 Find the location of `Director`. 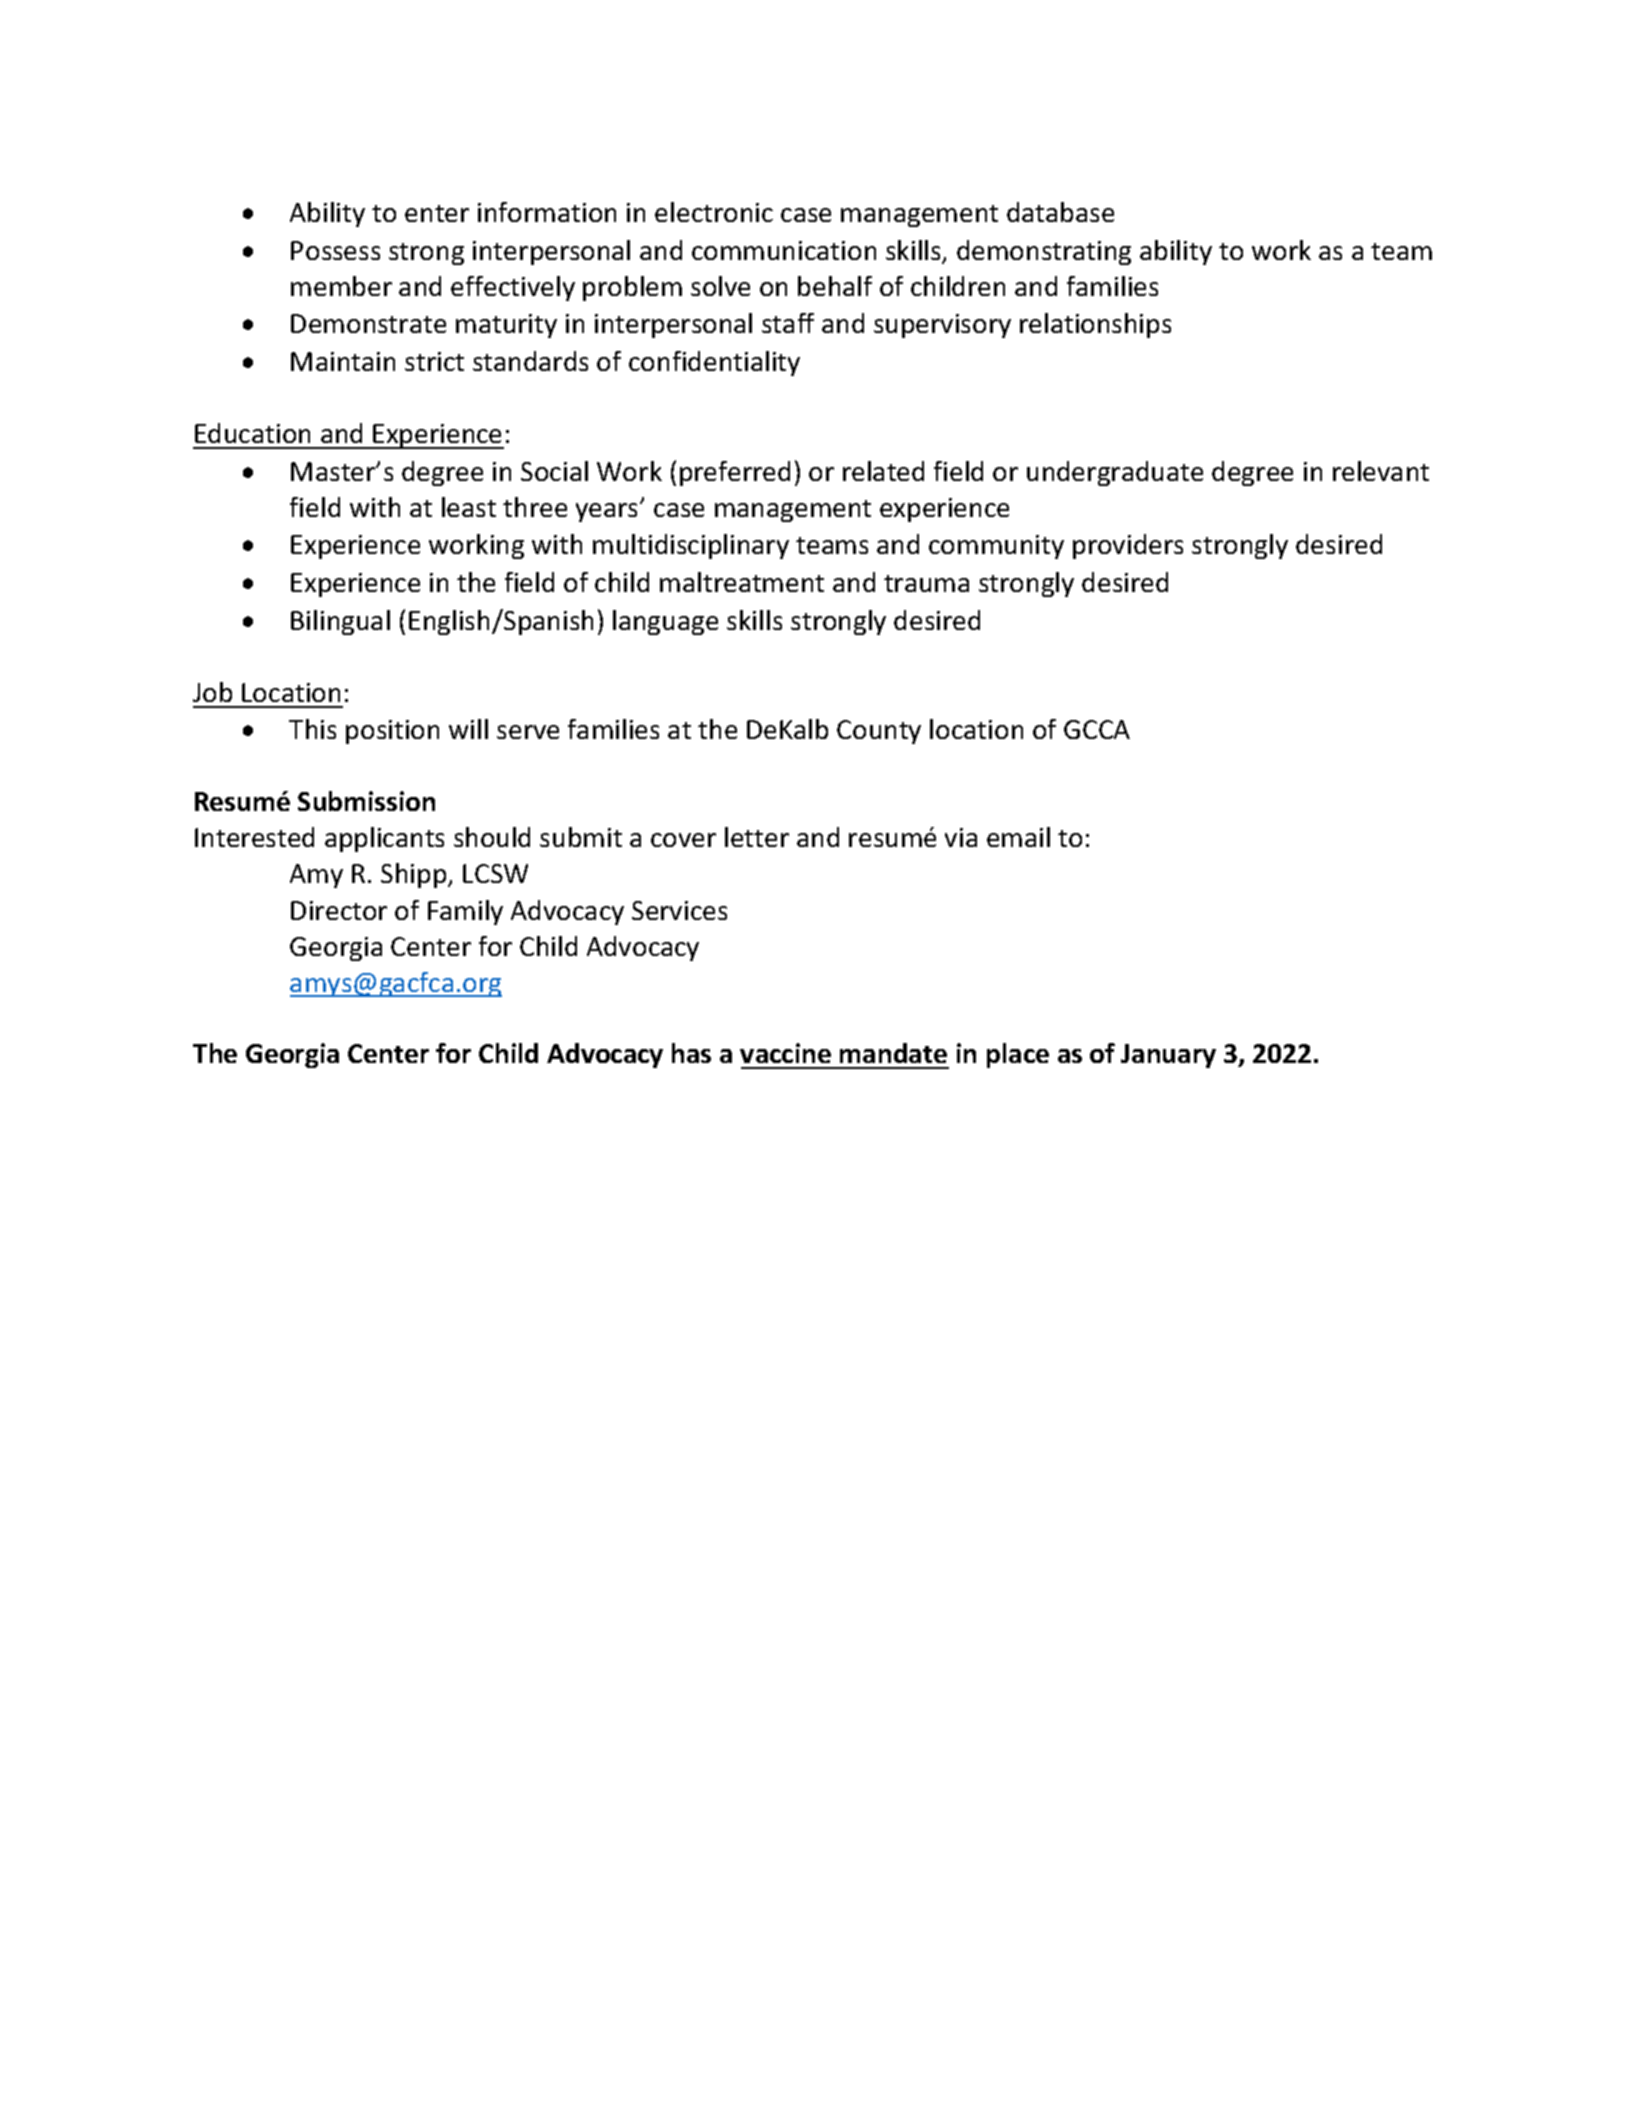

Director is located at coordinates (339, 910).
